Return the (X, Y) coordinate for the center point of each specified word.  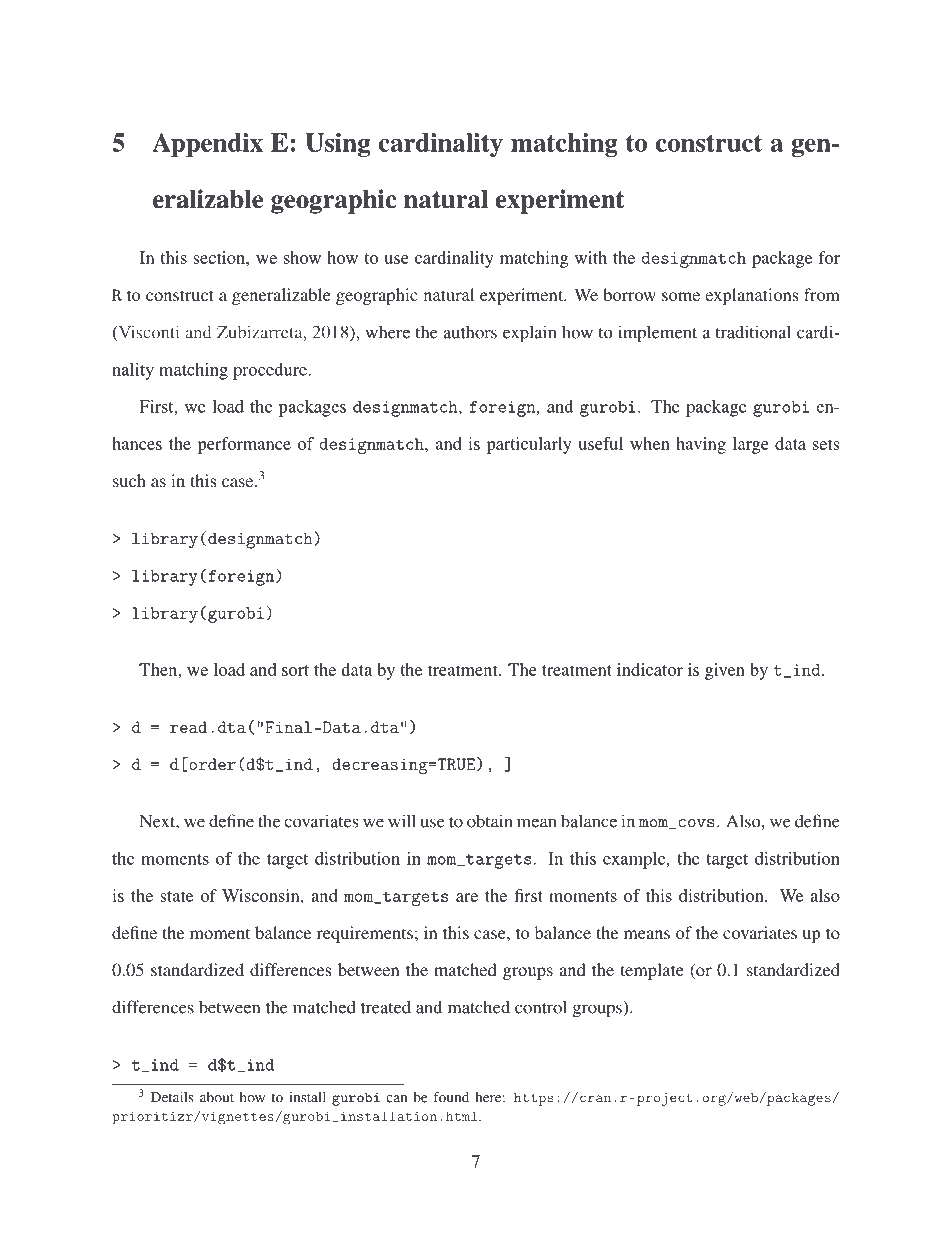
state (176, 896)
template (652, 971)
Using (337, 145)
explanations (751, 296)
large (751, 445)
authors (470, 332)
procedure (271, 371)
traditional (753, 332)
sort (295, 670)
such (129, 480)
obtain (490, 821)
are (467, 897)
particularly (529, 445)
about (217, 1097)
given (725, 671)
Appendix (207, 145)
